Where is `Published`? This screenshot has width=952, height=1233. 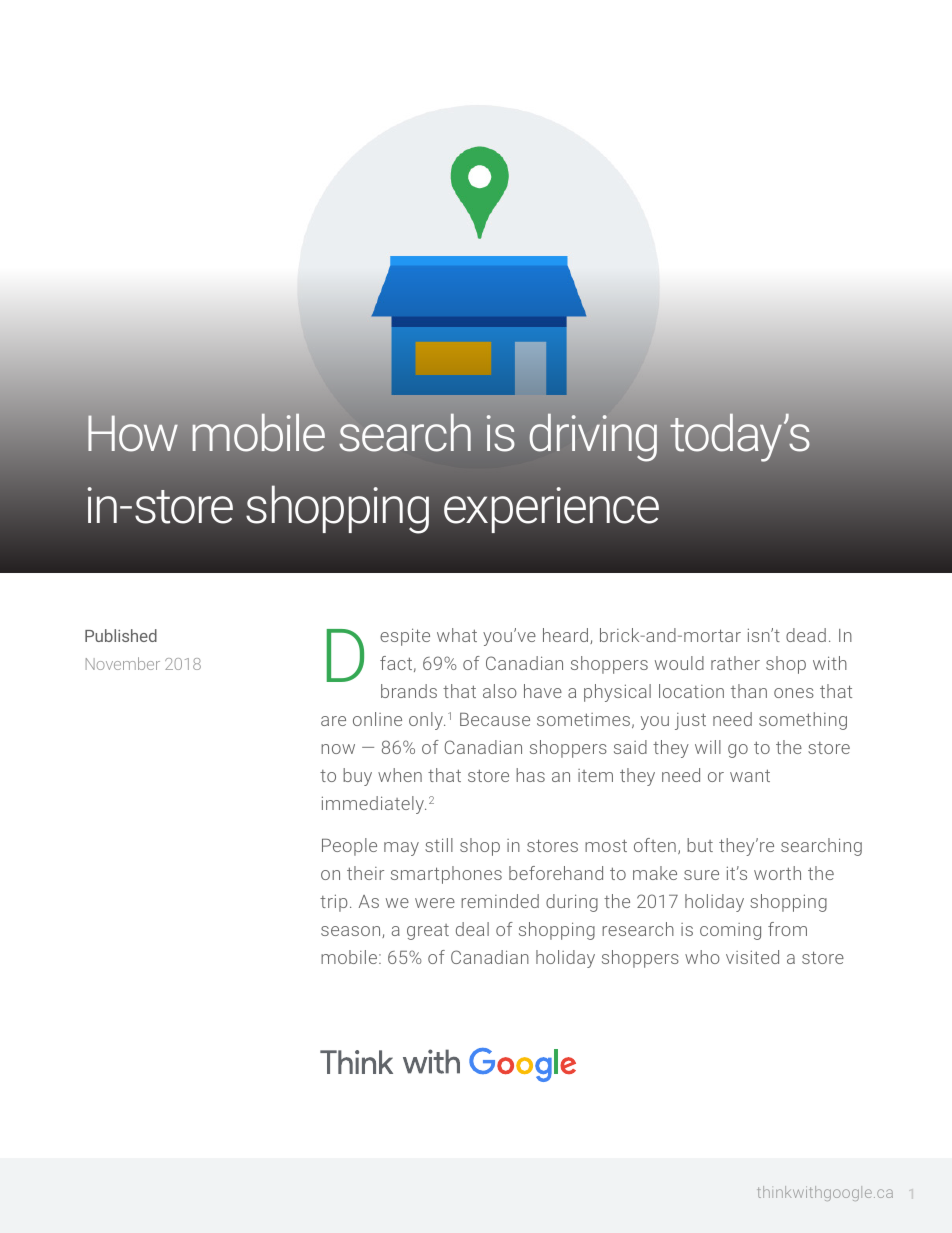
Published is located at coordinates (121, 635).
